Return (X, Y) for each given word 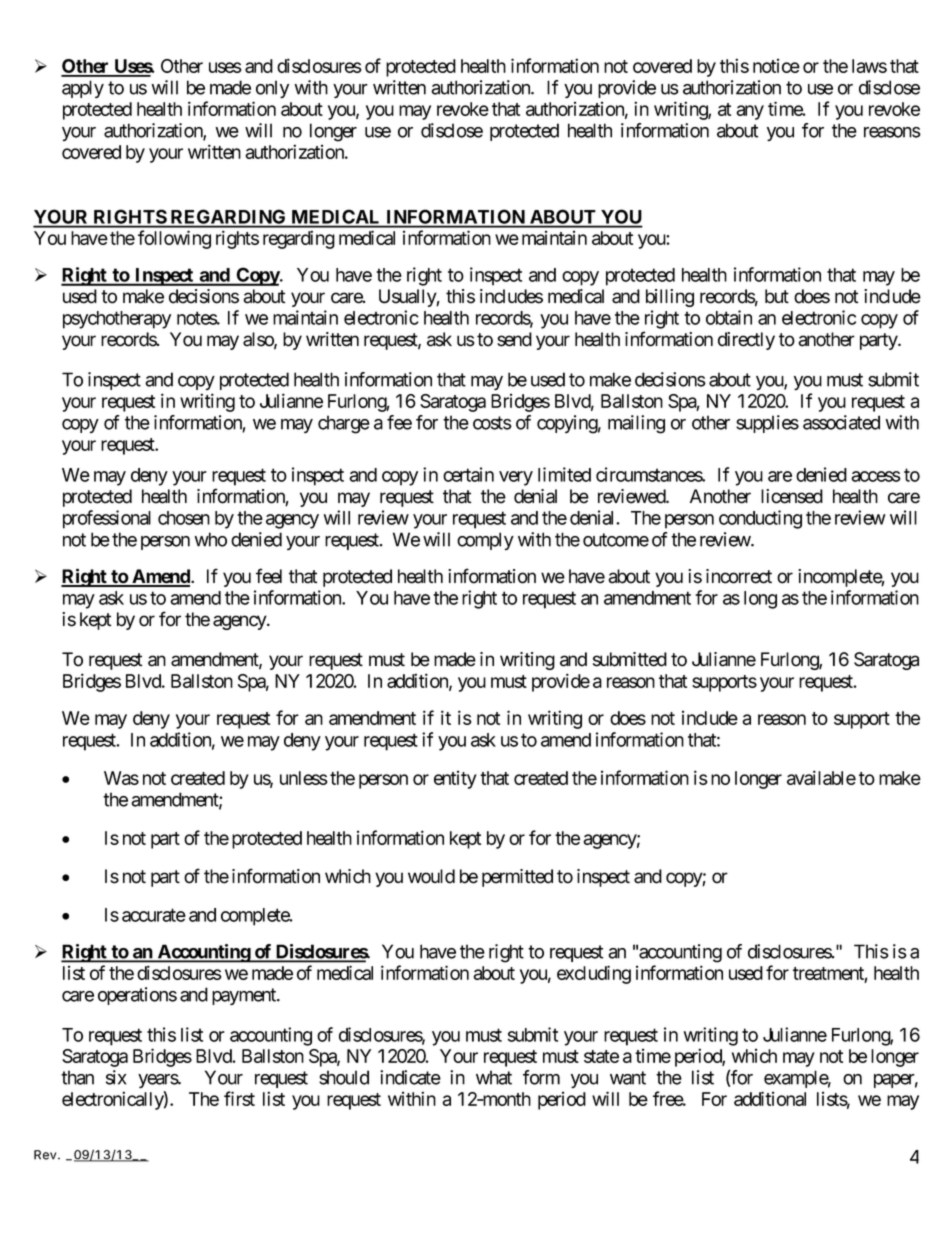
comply (485, 541)
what (494, 1077)
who (211, 539)
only (272, 89)
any (750, 112)
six (116, 1077)
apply (83, 89)
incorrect (739, 576)
